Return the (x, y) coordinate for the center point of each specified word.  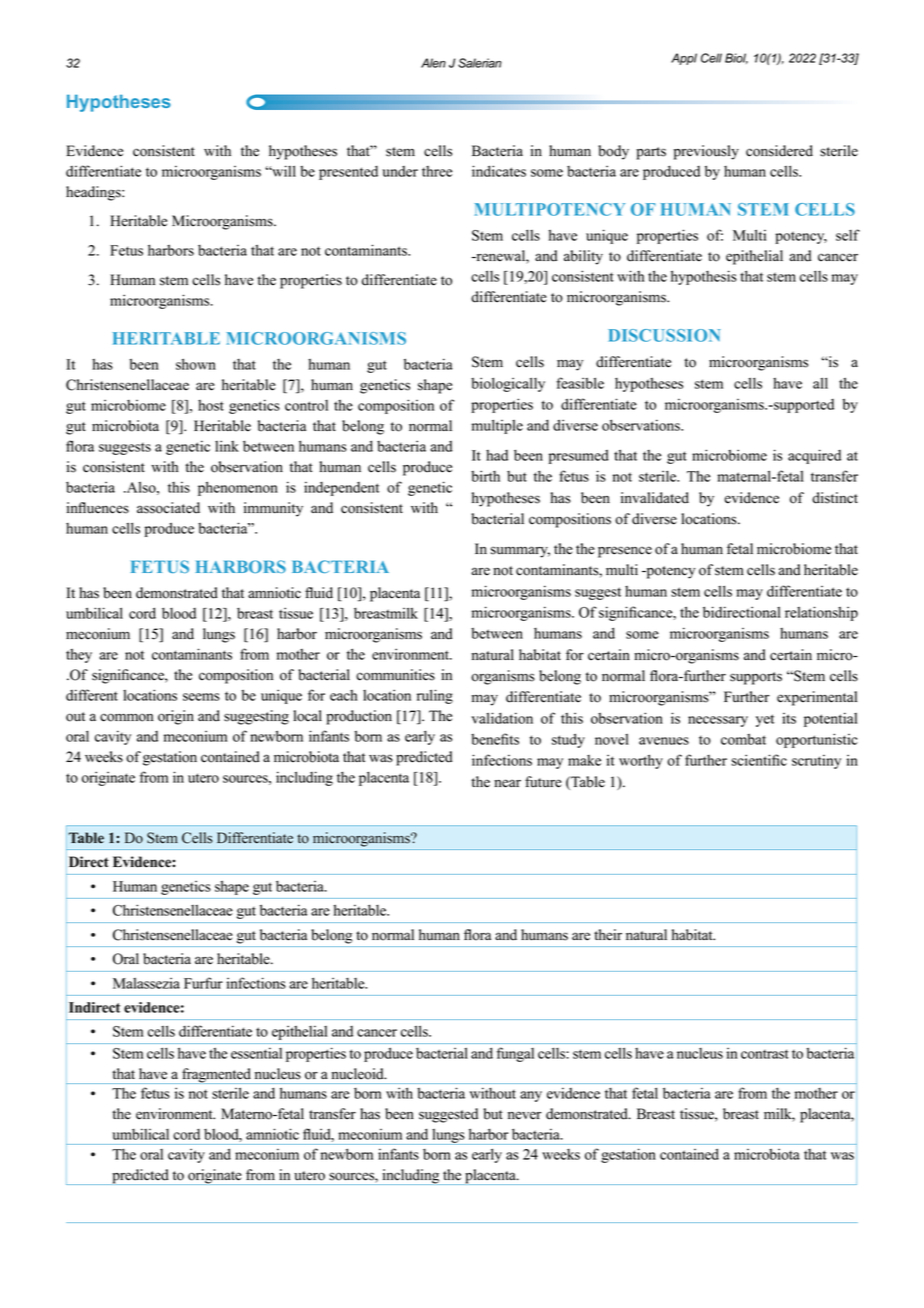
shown (196, 364)
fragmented (216, 1076)
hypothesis (704, 277)
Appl (684, 59)
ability (583, 257)
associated (168, 508)
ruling (435, 696)
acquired (814, 456)
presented (348, 173)
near (507, 783)
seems (201, 697)
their (608, 935)
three (437, 171)
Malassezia (146, 983)
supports (756, 678)
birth (485, 476)
